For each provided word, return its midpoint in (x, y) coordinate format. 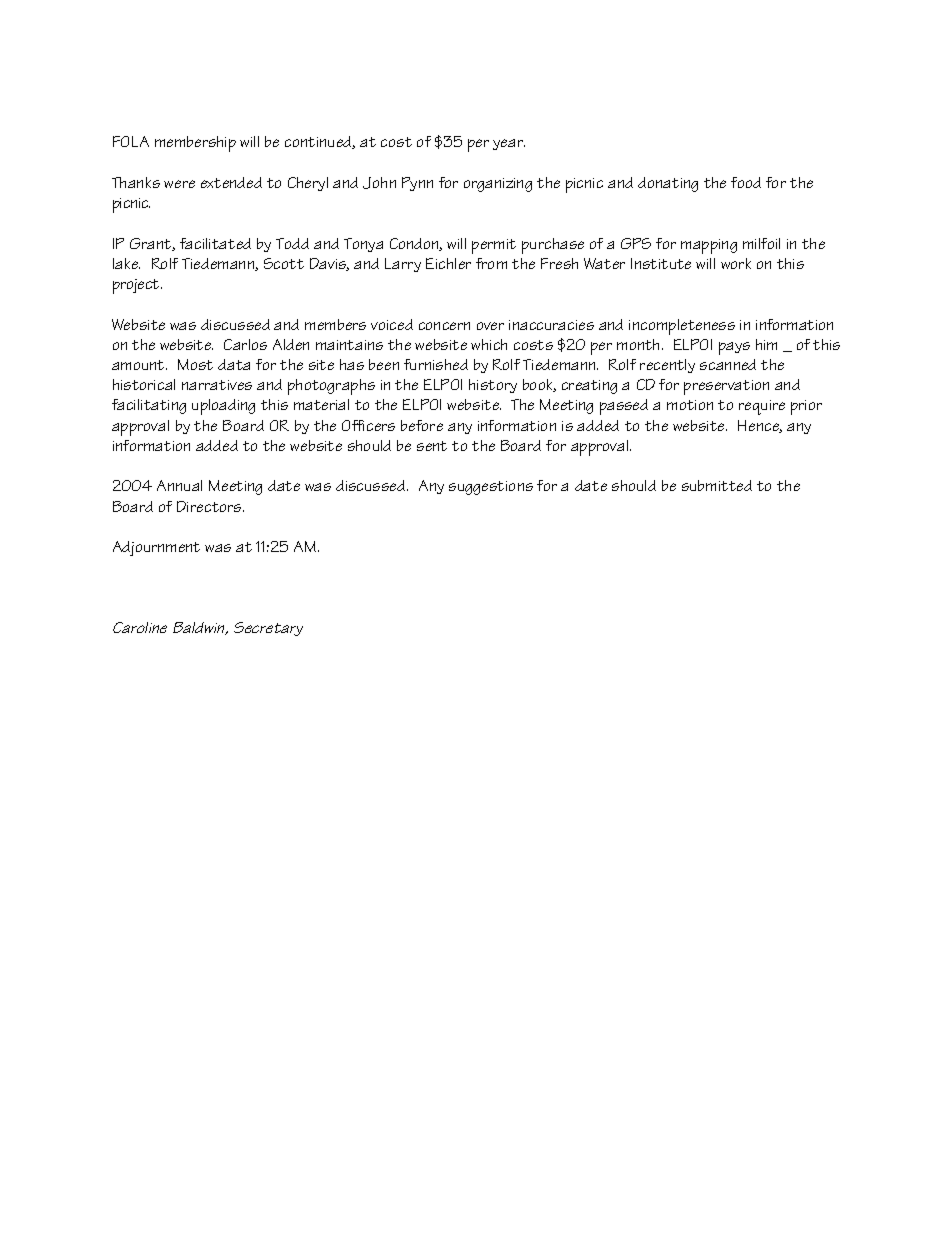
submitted (717, 485)
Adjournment (156, 548)
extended (231, 182)
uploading (223, 407)
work (736, 263)
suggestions (491, 488)
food (746, 182)
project (137, 286)
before (422, 425)
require (762, 407)
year (509, 144)
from (491, 263)
